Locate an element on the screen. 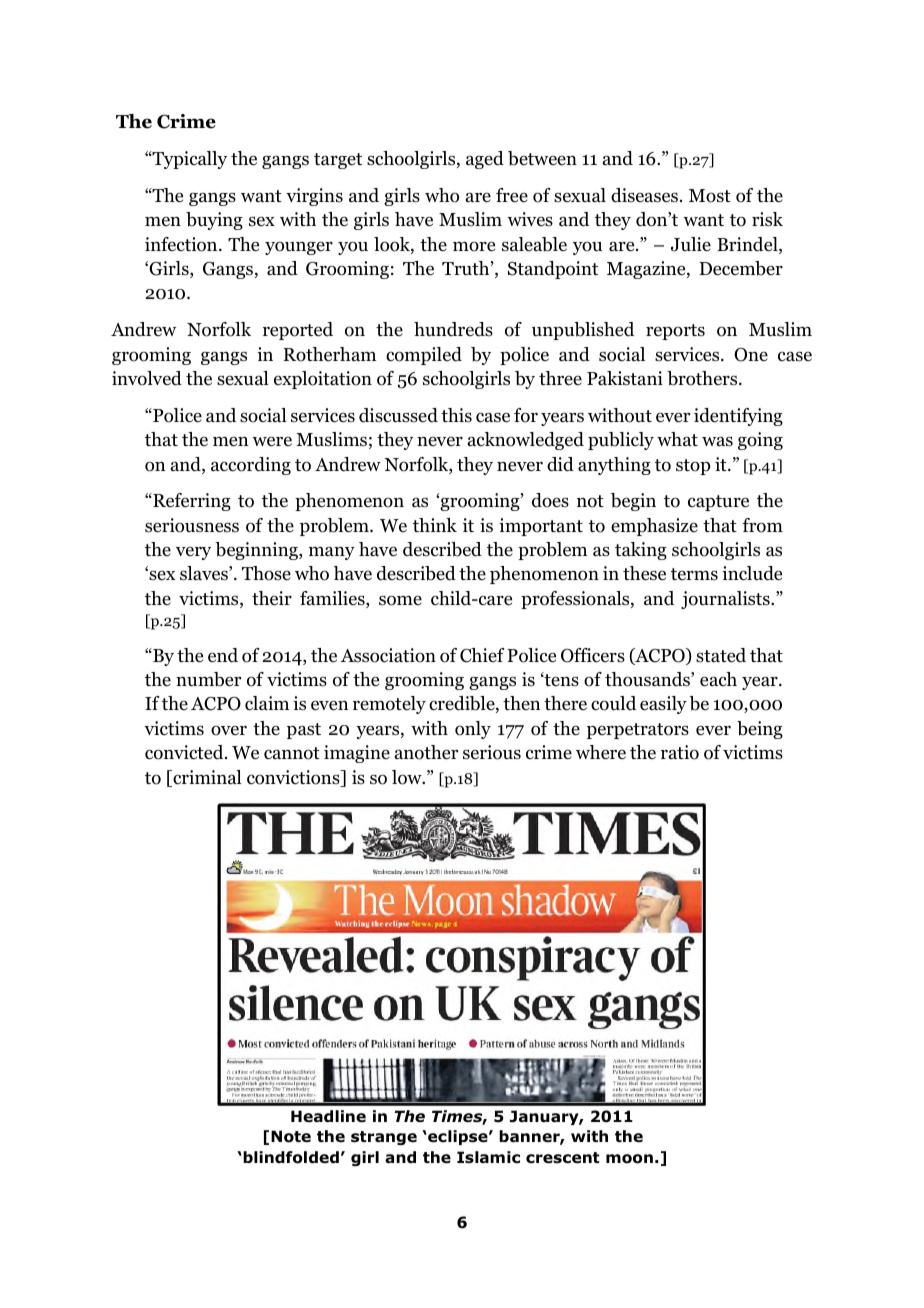 The height and width of the screenshot is (1308, 924). end is located at coordinates (223, 655).
